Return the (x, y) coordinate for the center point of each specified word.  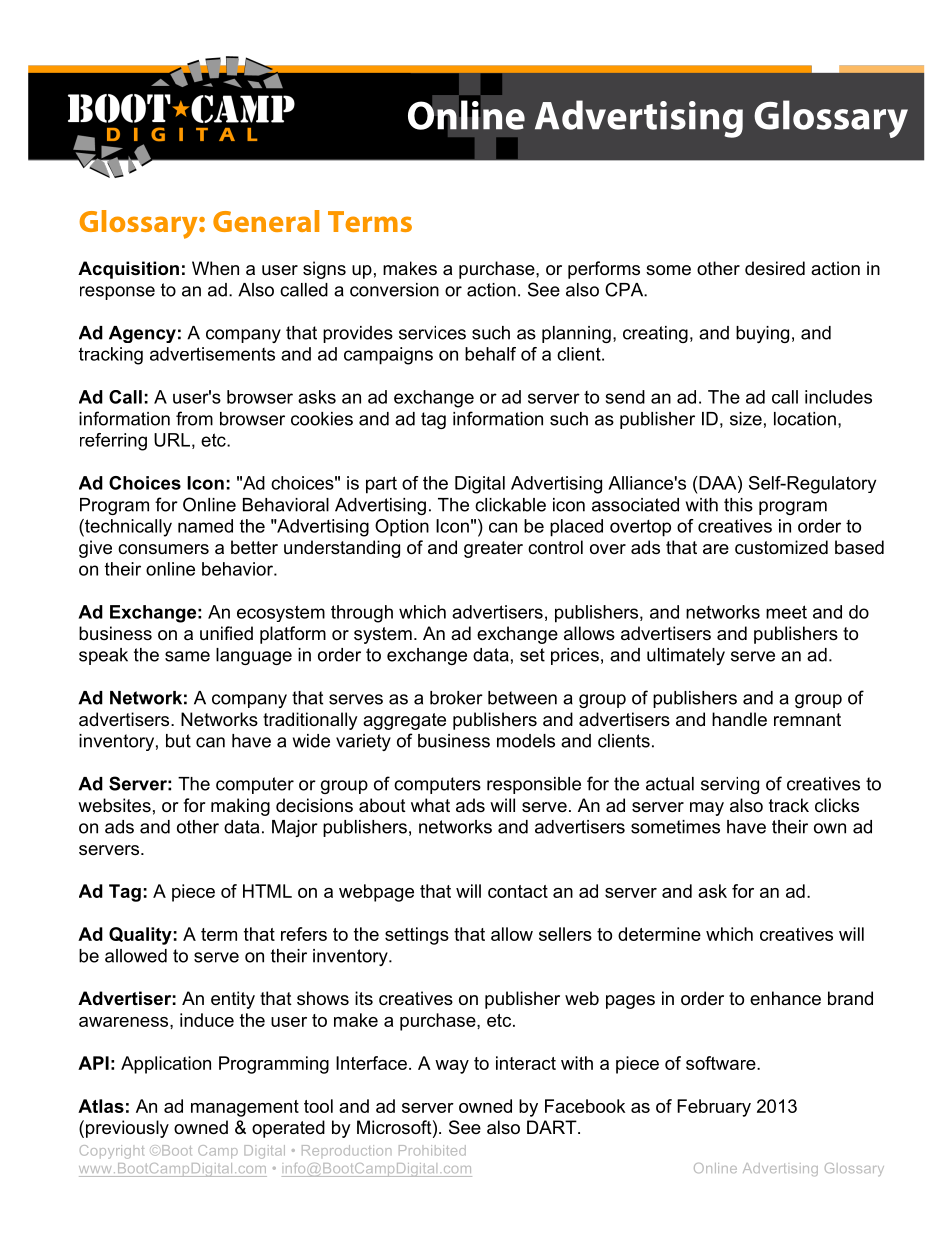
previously (127, 1129)
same (187, 656)
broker (456, 698)
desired (775, 268)
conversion (394, 290)
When (215, 268)
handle (739, 719)
